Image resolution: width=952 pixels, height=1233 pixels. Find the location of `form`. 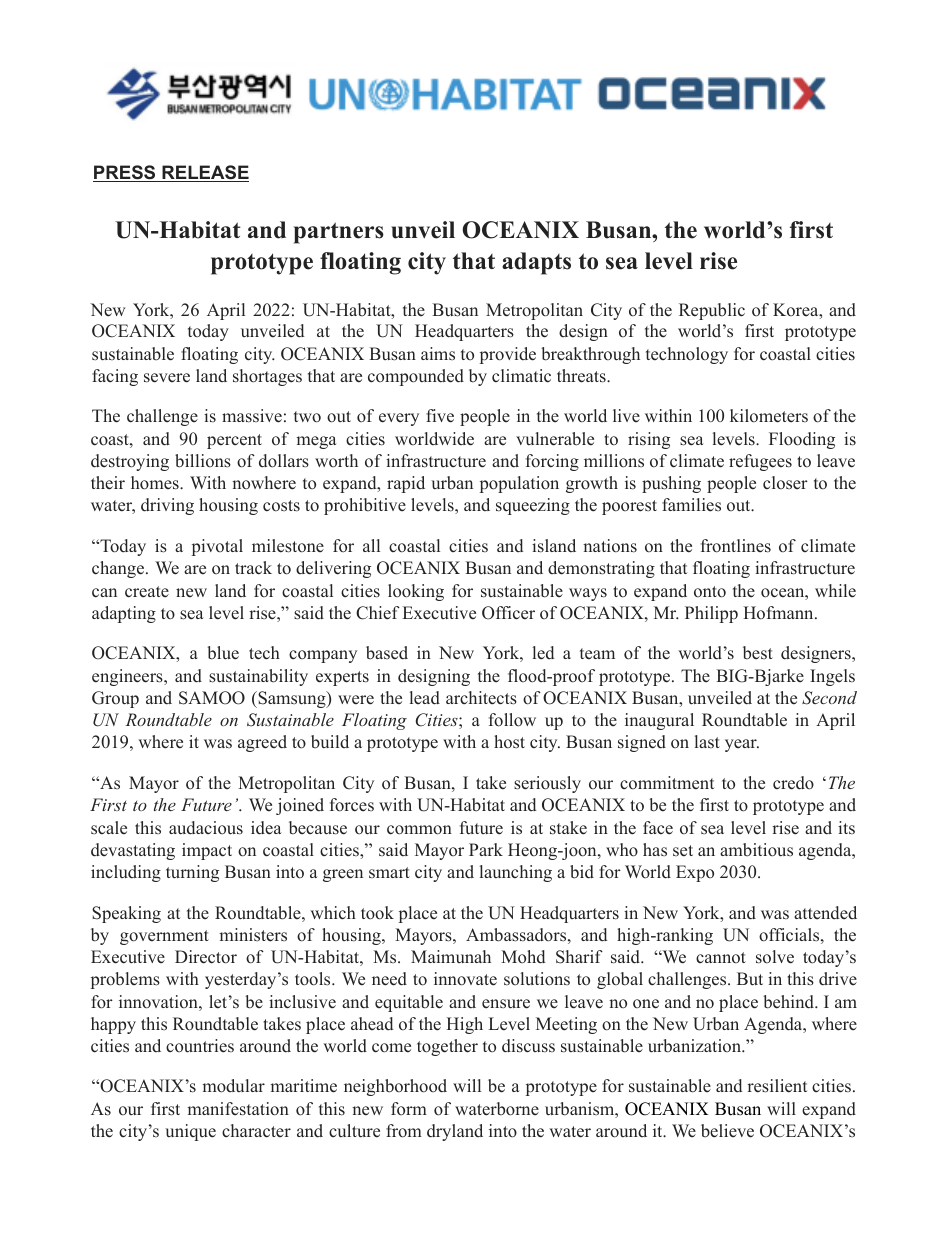

form is located at coordinates (409, 1108).
